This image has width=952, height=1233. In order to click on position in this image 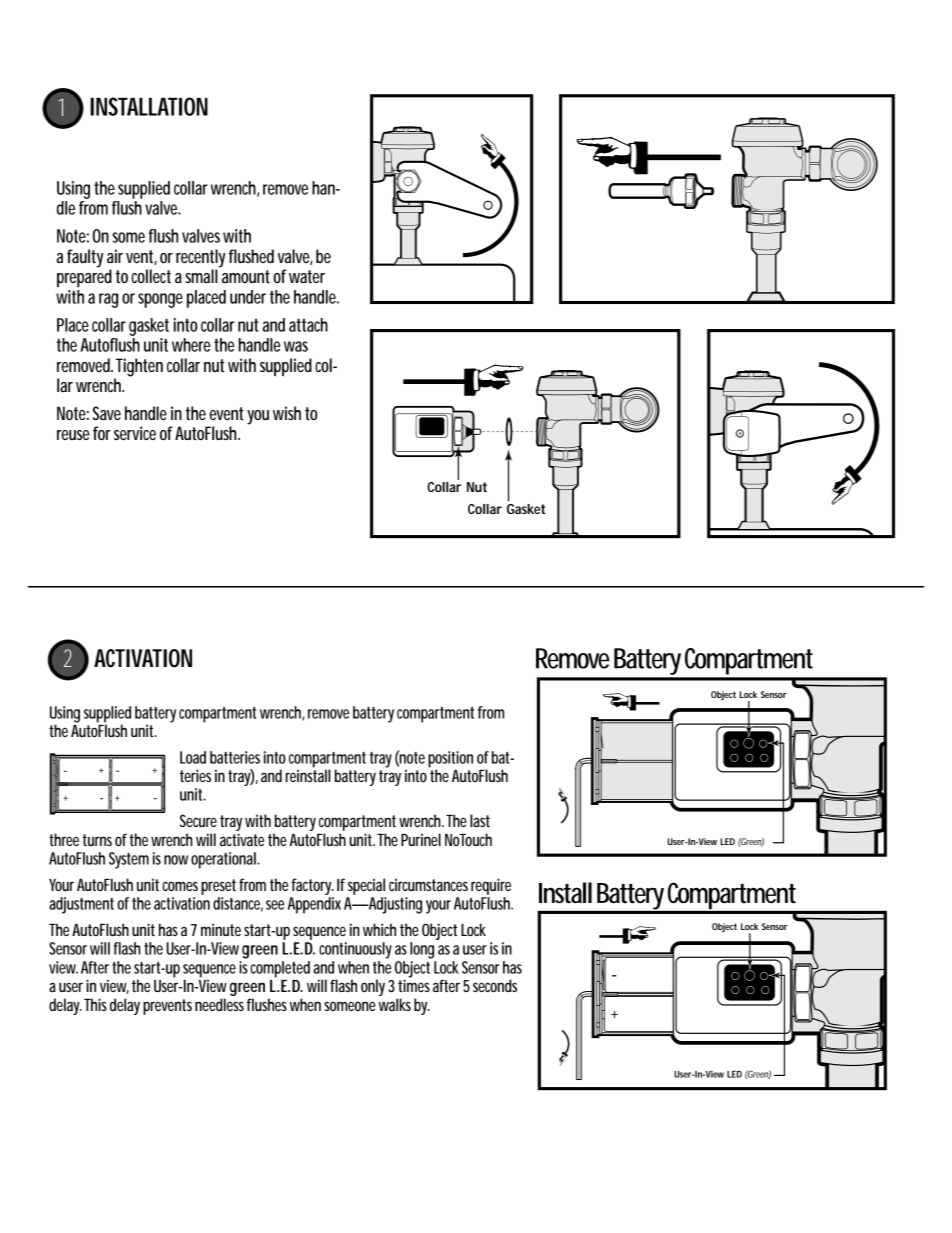, I will do `click(450, 760)`.
